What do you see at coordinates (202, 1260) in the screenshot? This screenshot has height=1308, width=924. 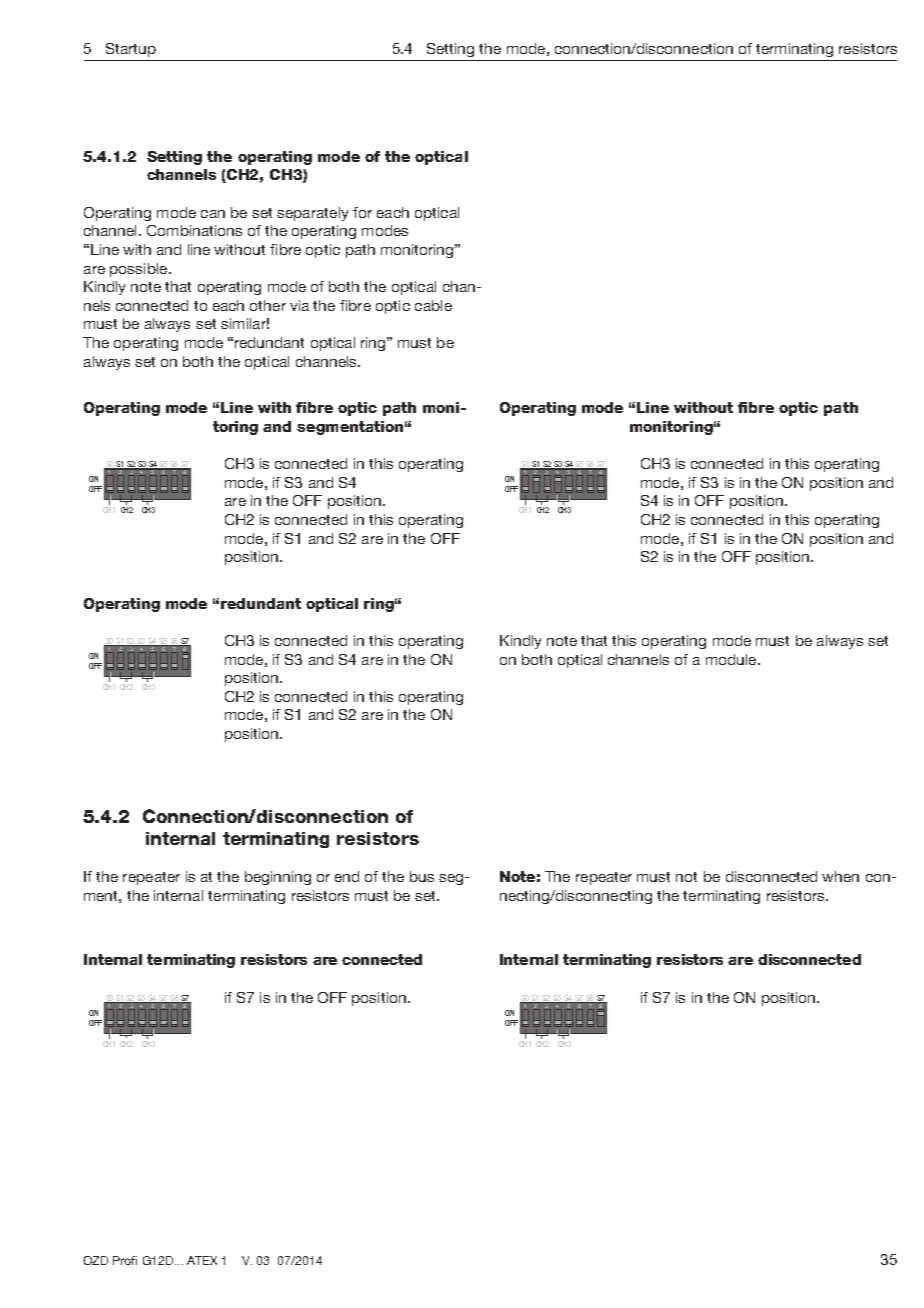 I see `ATEX` at bounding box center [202, 1260].
